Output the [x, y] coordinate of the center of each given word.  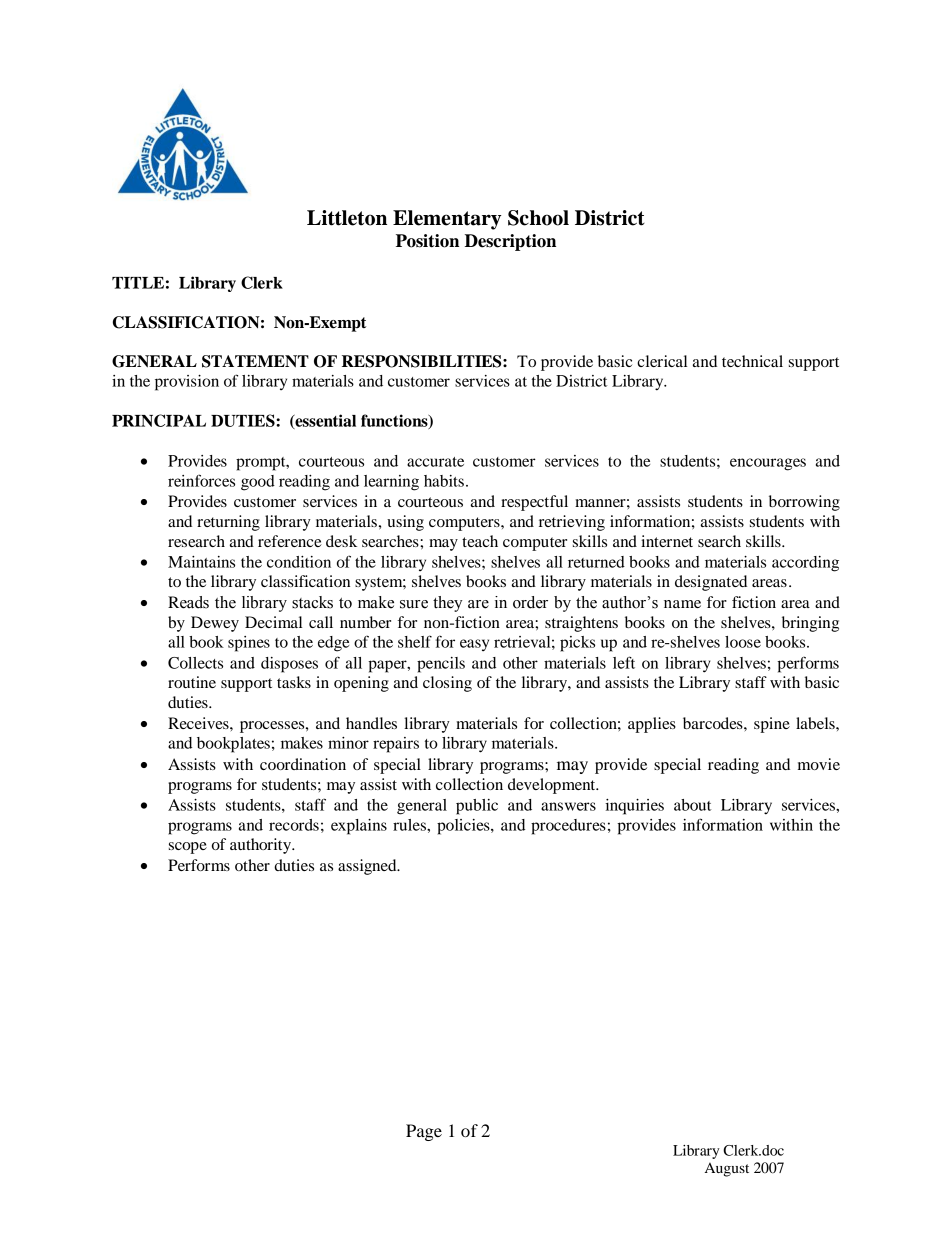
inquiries [634, 807]
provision [187, 383]
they [447, 604]
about [692, 805]
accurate [435, 462]
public [477, 807]
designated [711, 583]
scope [188, 848]
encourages [768, 464]
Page [424, 1132]
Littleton [347, 218]
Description [510, 242]
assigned [368, 867]
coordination [303, 764]
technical [752, 361]
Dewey [215, 624]
